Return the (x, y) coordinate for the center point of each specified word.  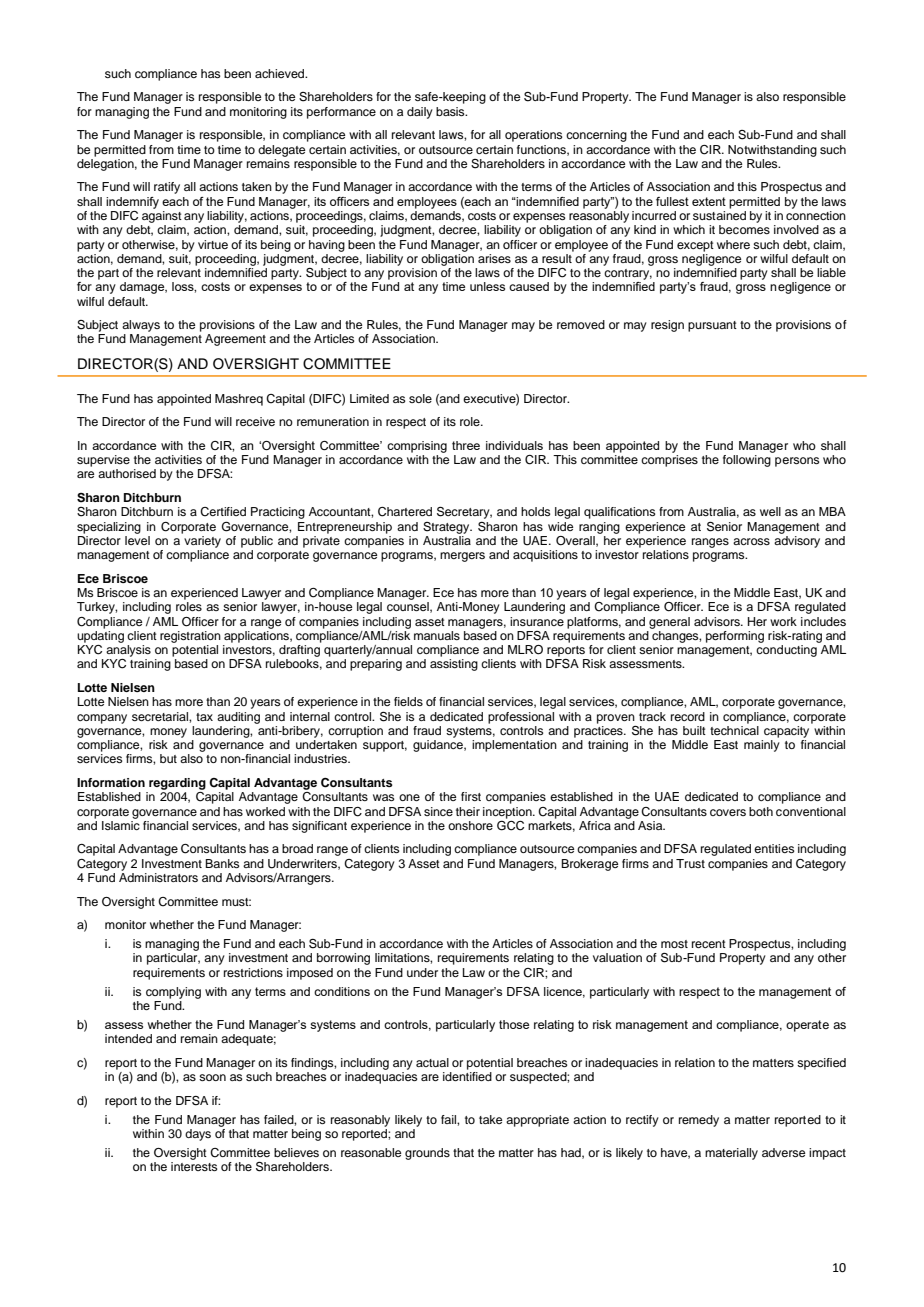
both (761, 811)
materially (731, 1154)
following (747, 461)
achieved (281, 73)
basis (451, 111)
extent (709, 201)
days (198, 1135)
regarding (177, 784)
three (466, 445)
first (471, 796)
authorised (127, 473)
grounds (427, 1154)
